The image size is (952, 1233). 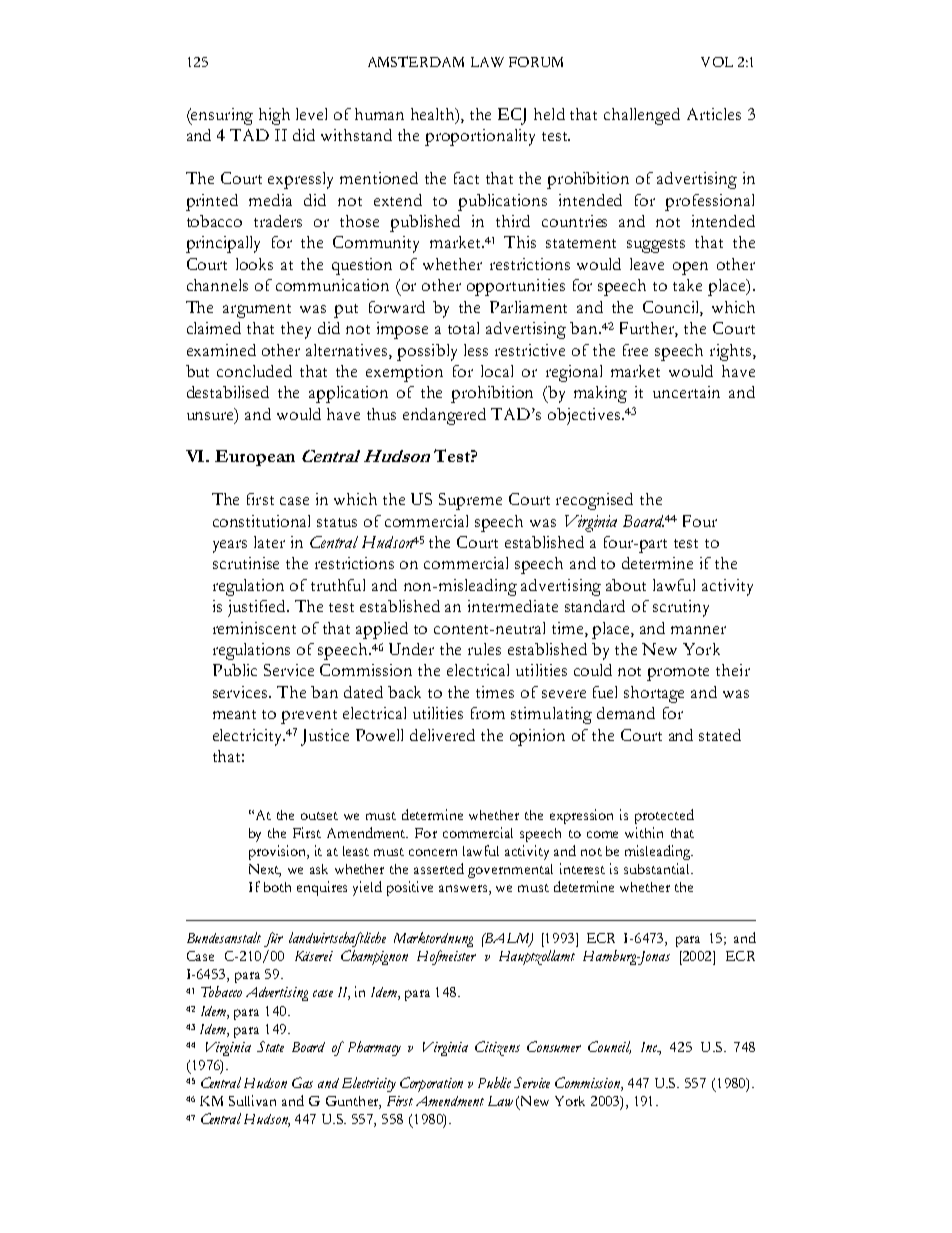 What do you see at coordinates (252, 1100) in the document?
I see `Sullivan` at bounding box center [252, 1100].
